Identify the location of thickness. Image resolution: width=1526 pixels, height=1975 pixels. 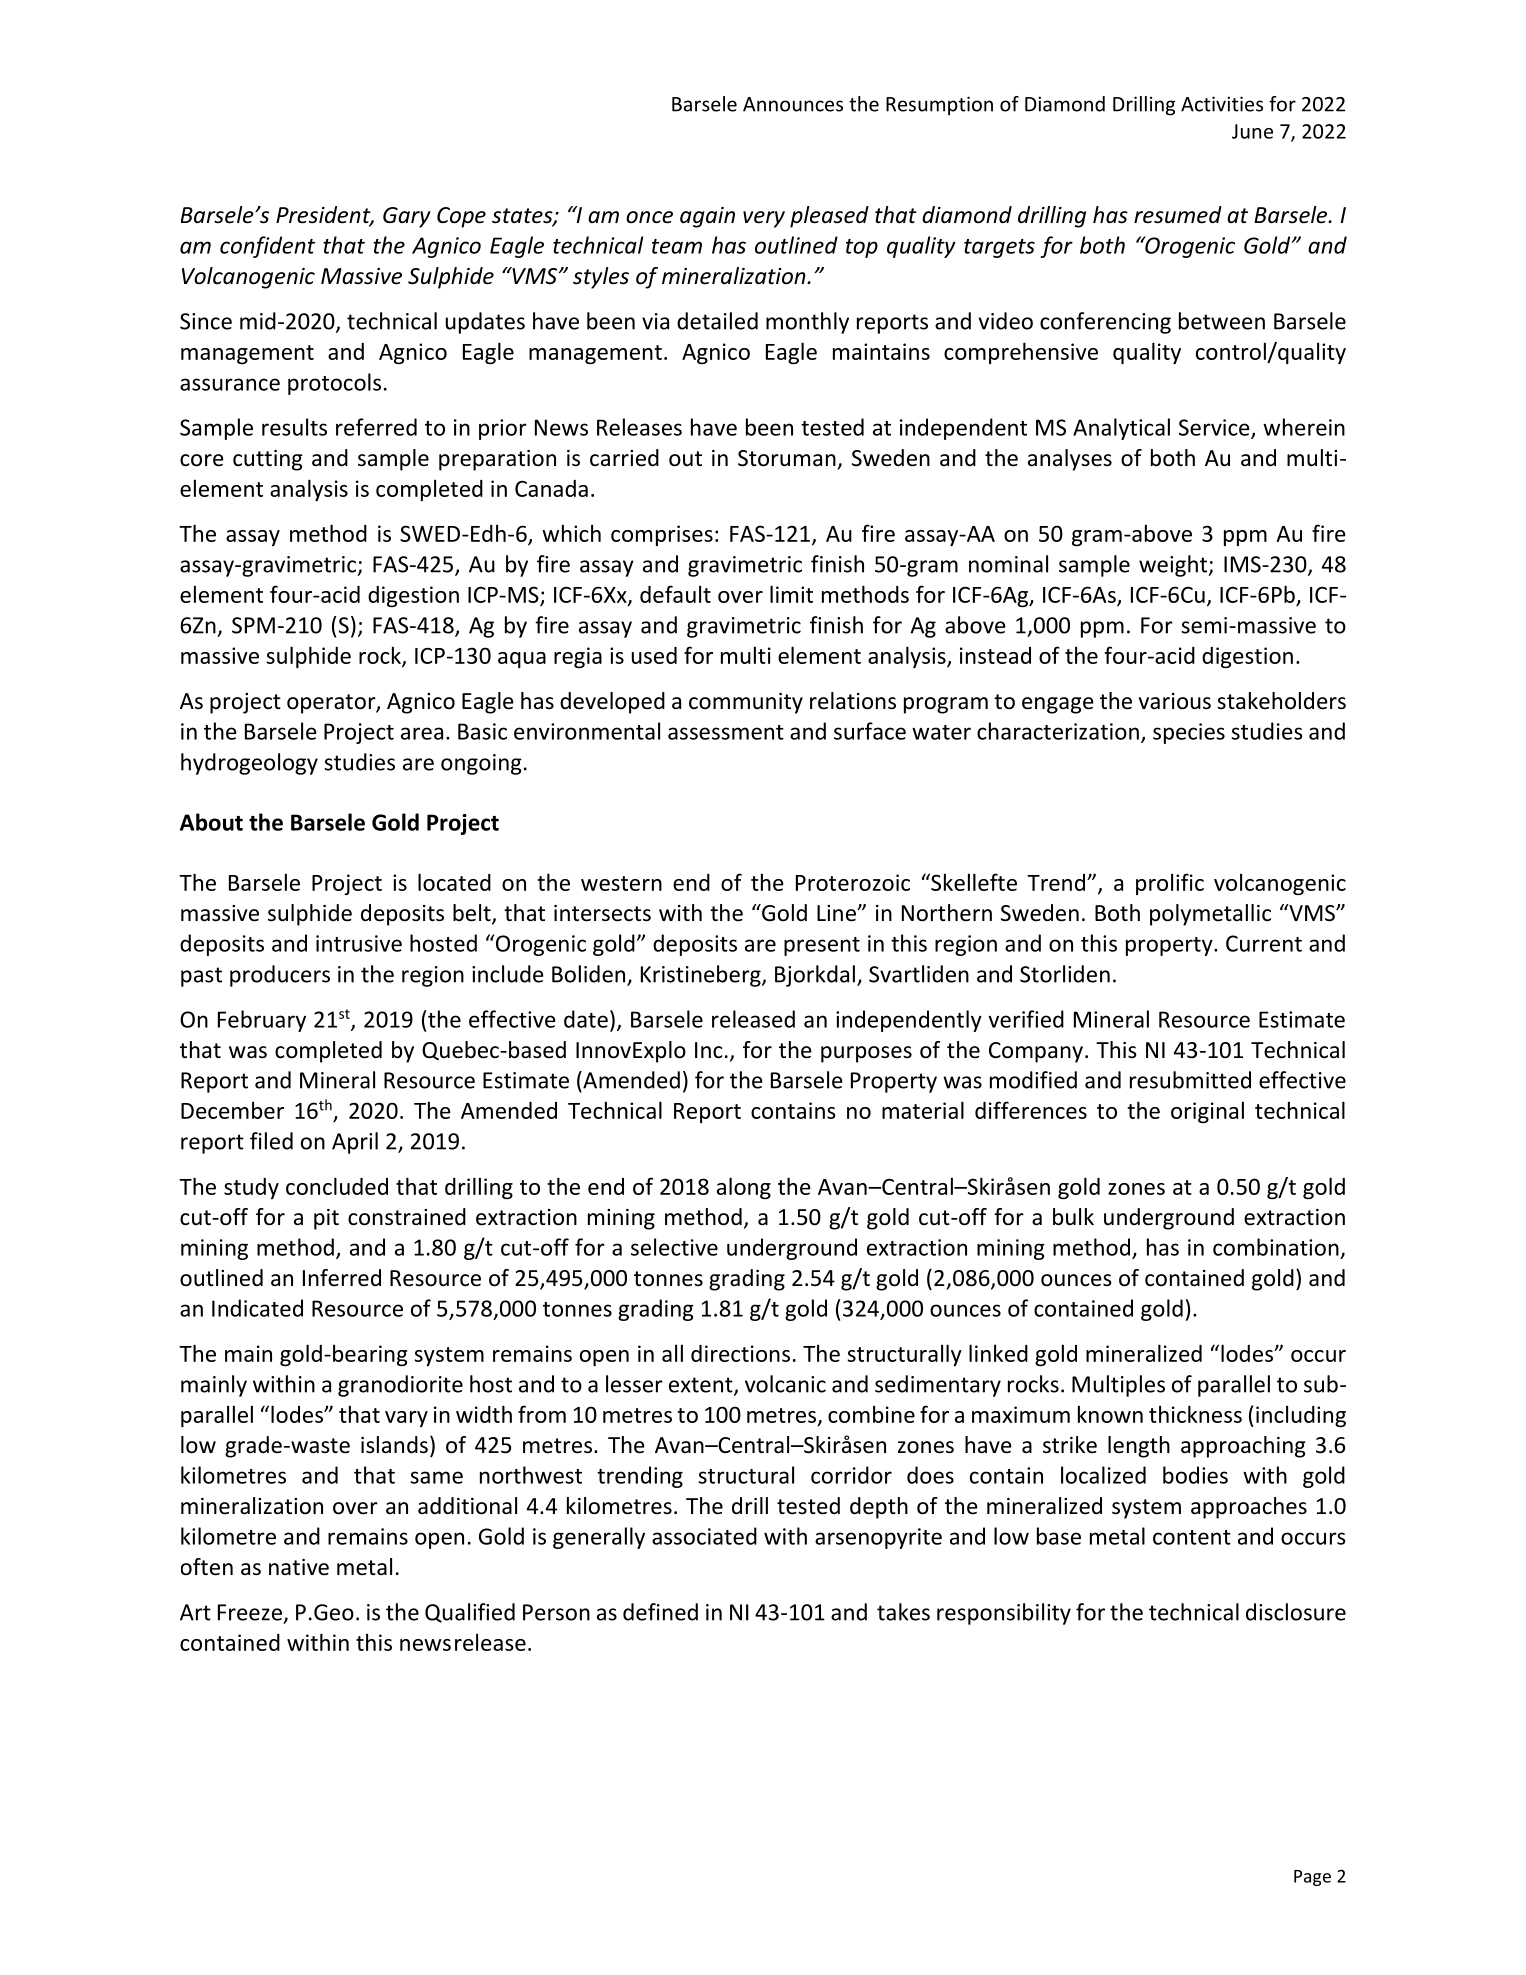
(1195, 1414).
